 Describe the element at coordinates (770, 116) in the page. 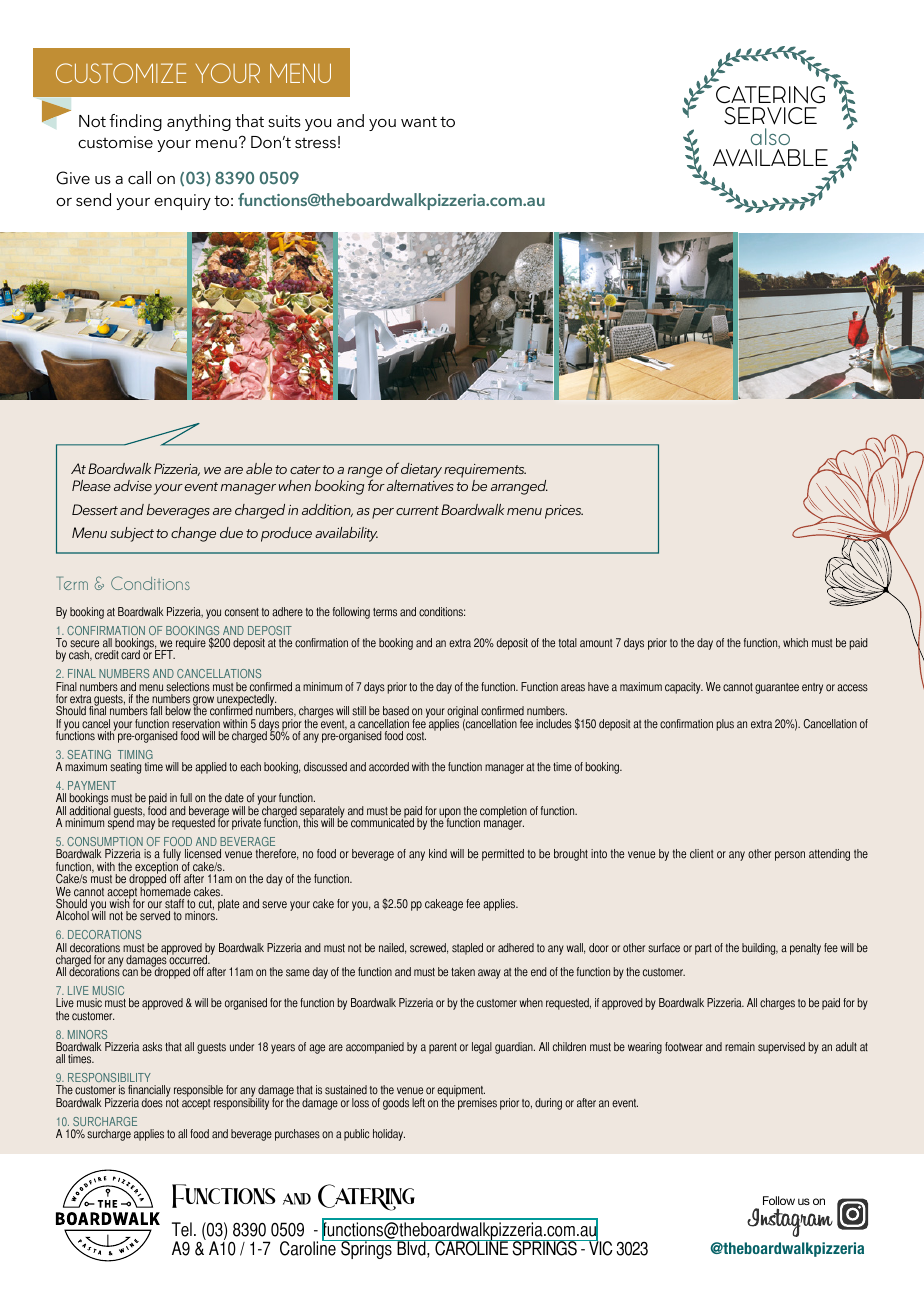

I see `SERVICE` at that location.
